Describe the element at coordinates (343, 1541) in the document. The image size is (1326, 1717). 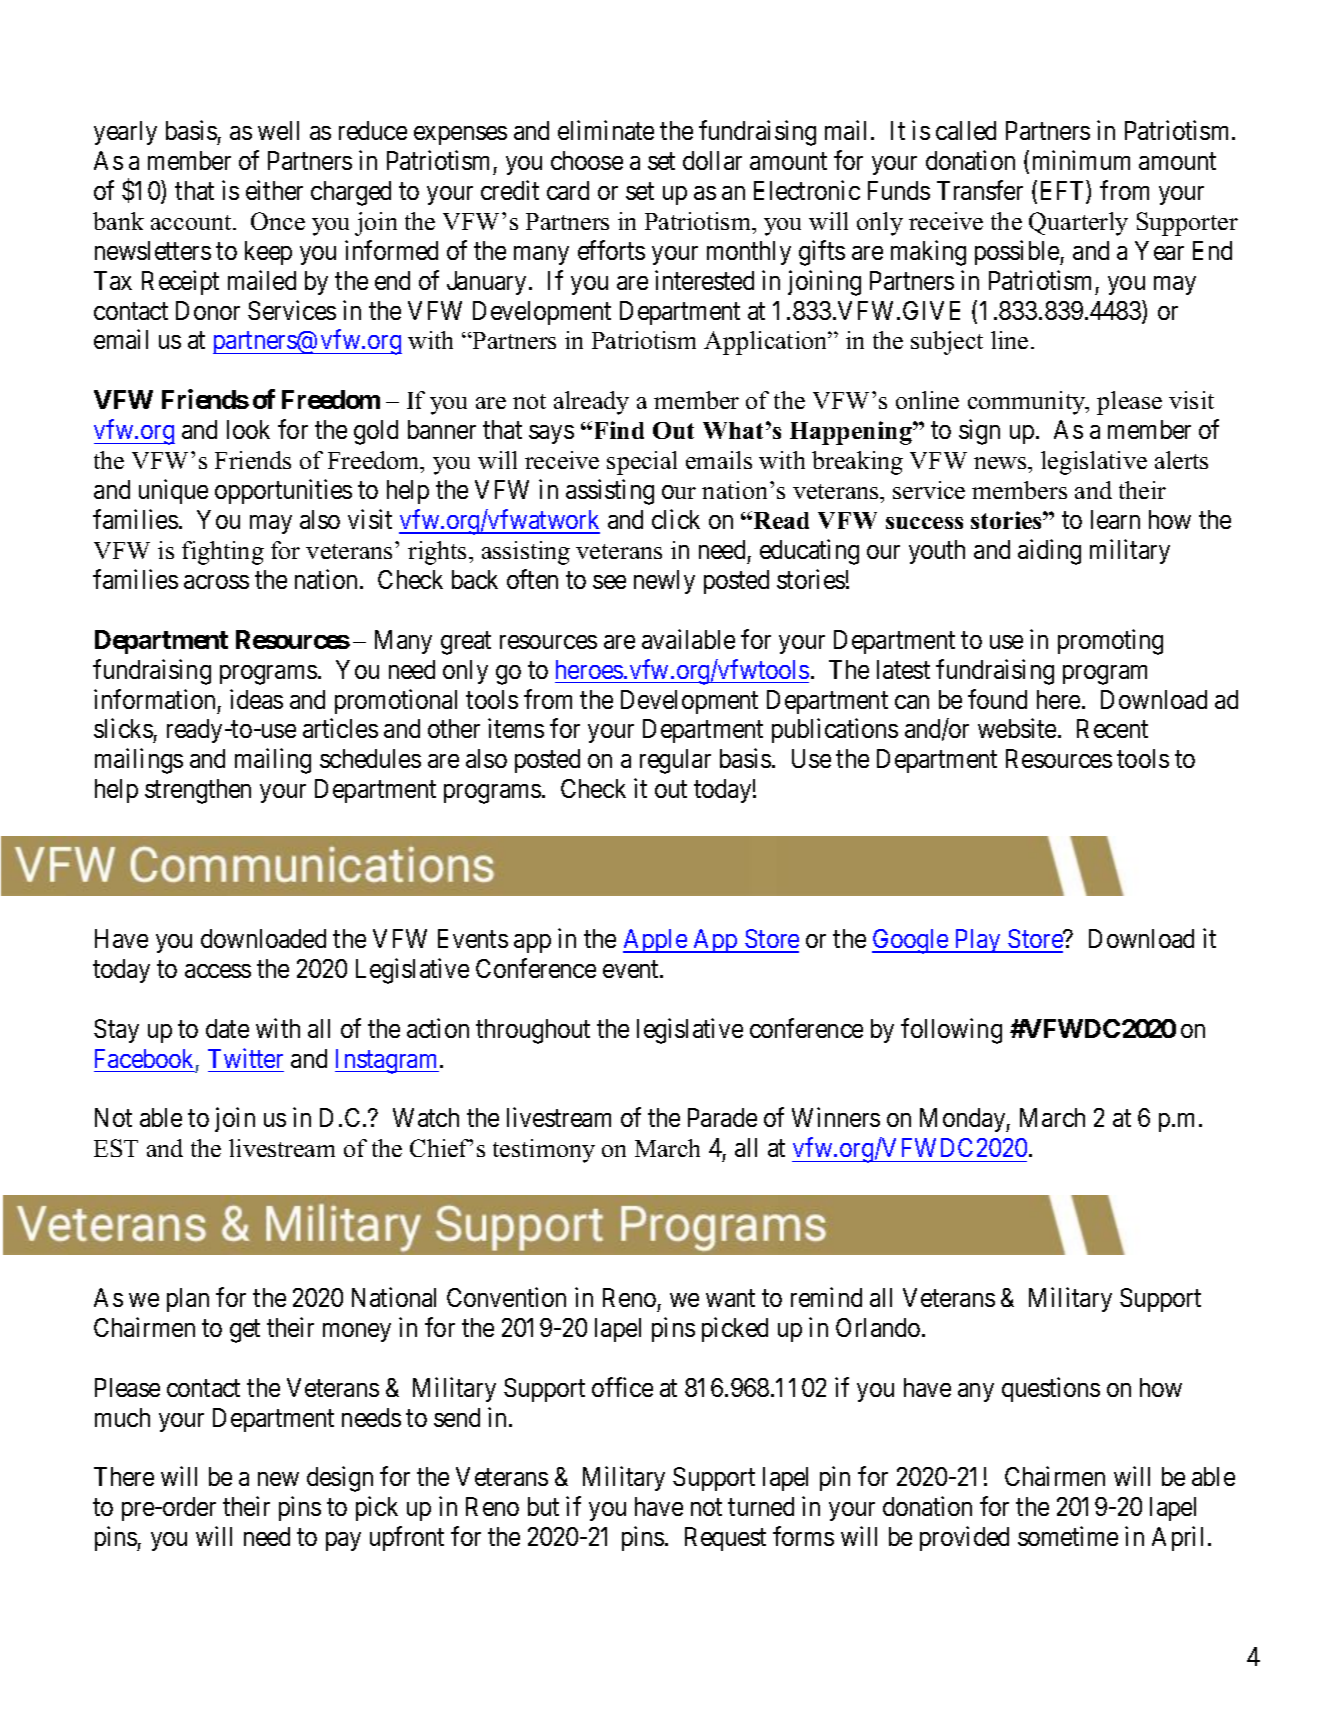
I see `pay` at that location.
